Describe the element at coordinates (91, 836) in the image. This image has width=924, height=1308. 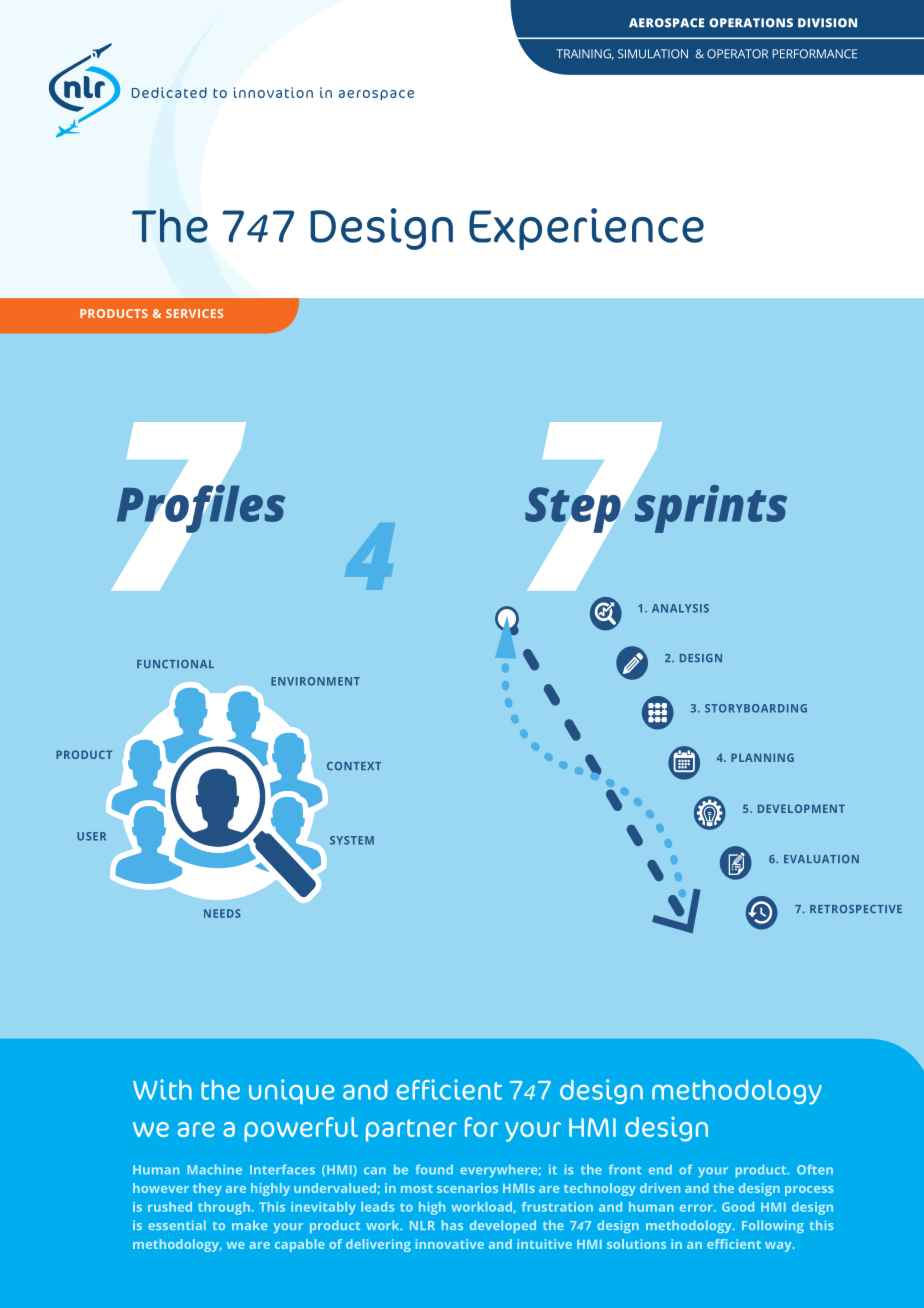
I see `USER` at that location.
